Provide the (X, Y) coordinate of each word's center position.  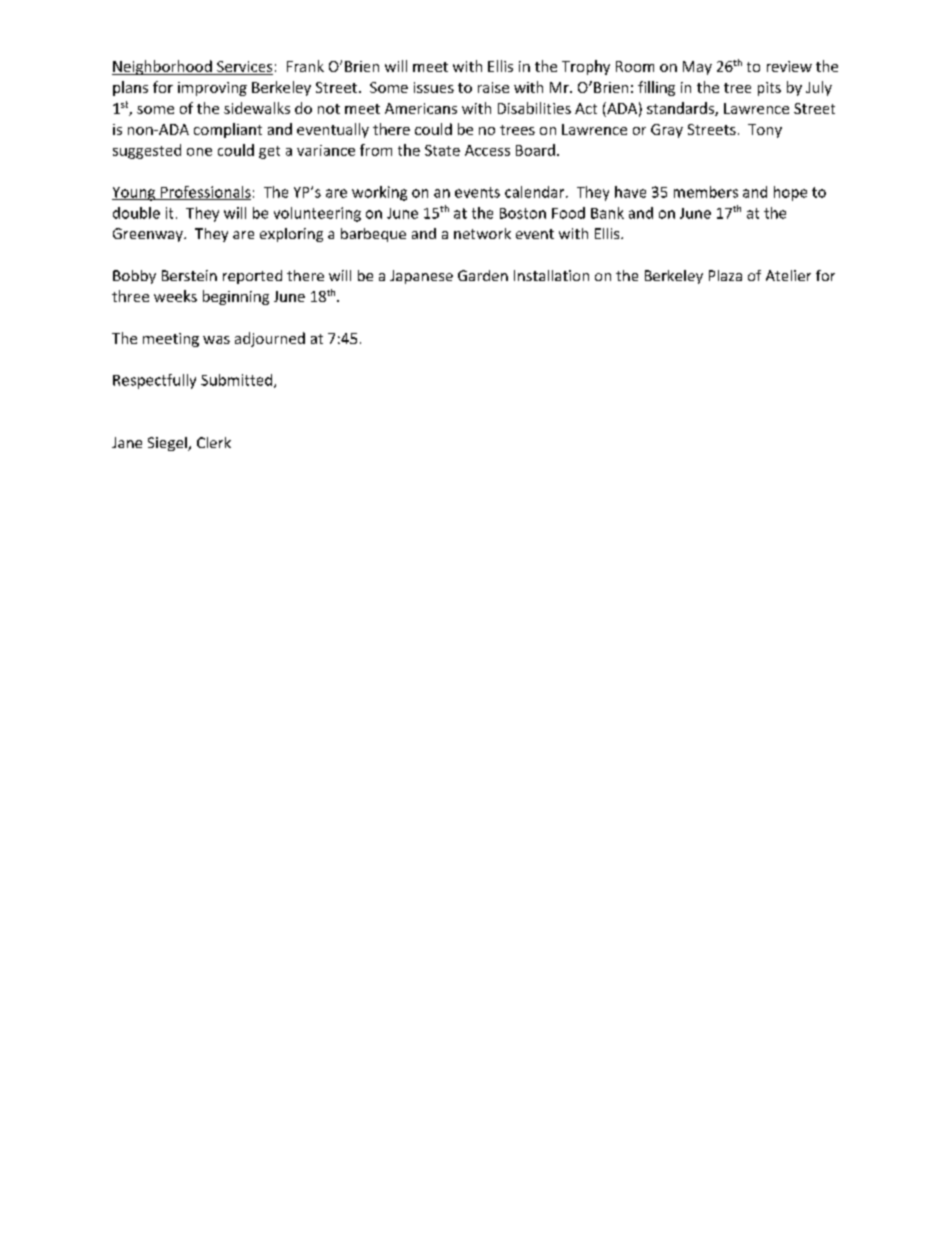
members (706, 192)
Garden (483, 275)
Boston (523, 213)
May (697, 68)
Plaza (725, 275)
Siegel (168, 444)
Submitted (238, 381)
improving (212, 89)
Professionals (204, 193)
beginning (236, 297)
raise (493, 87)
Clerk (214, 442)
